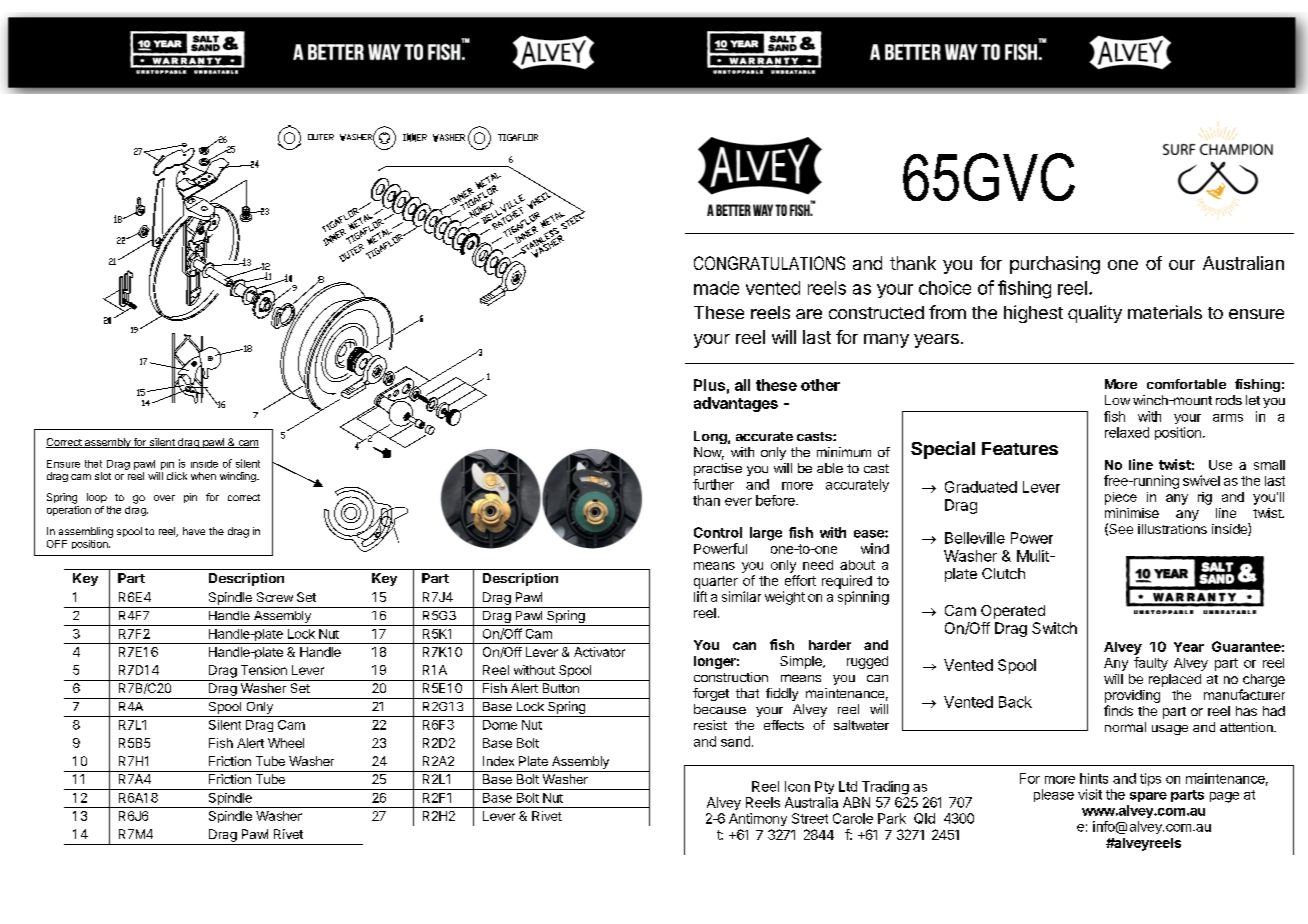  What do you see at coordinates (286, 743) in the screenshot?
I see `Wheel` at bounding box center [286, 743].
